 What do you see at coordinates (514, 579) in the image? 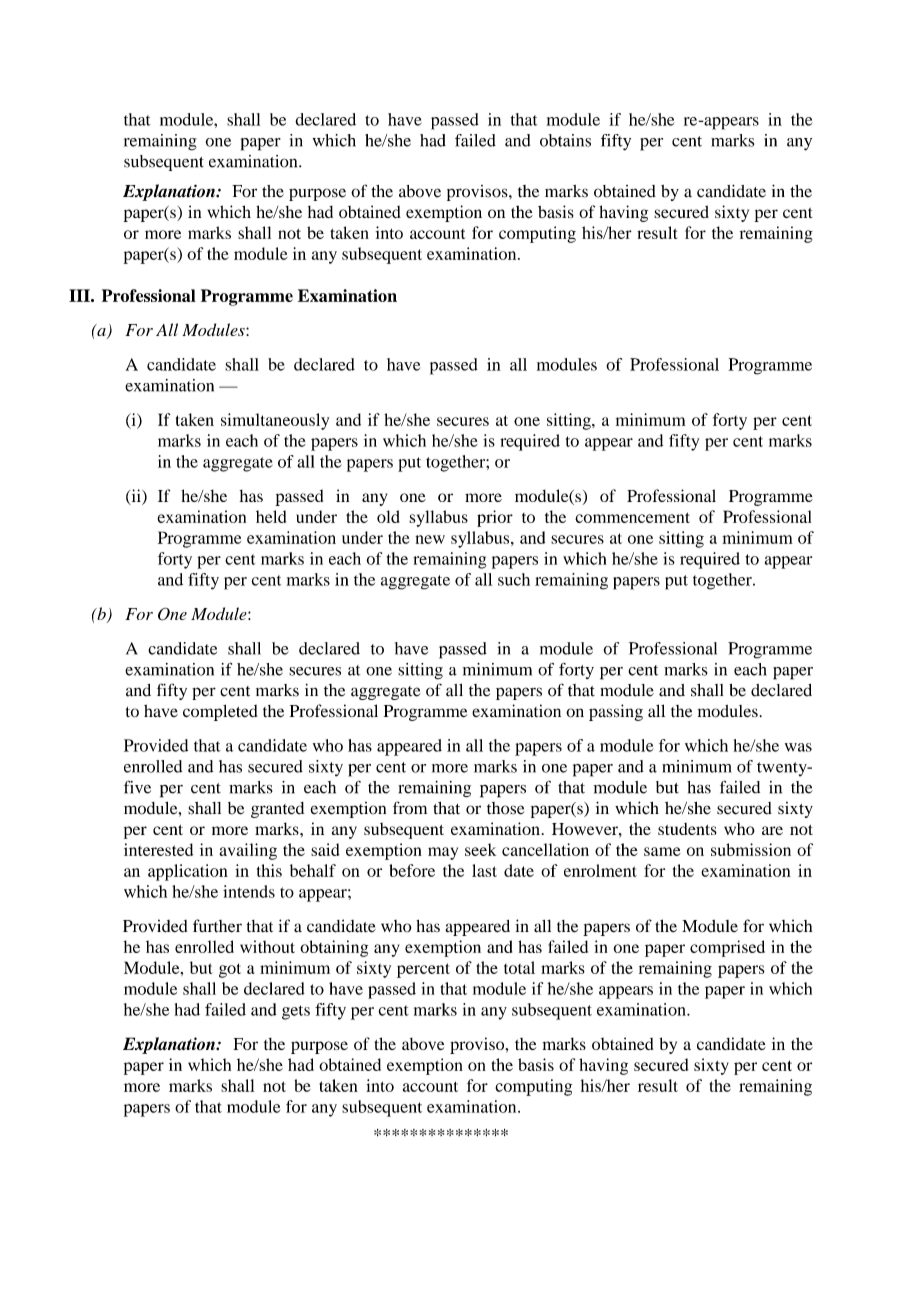
I see `such` at bounding box center [514, 579].
